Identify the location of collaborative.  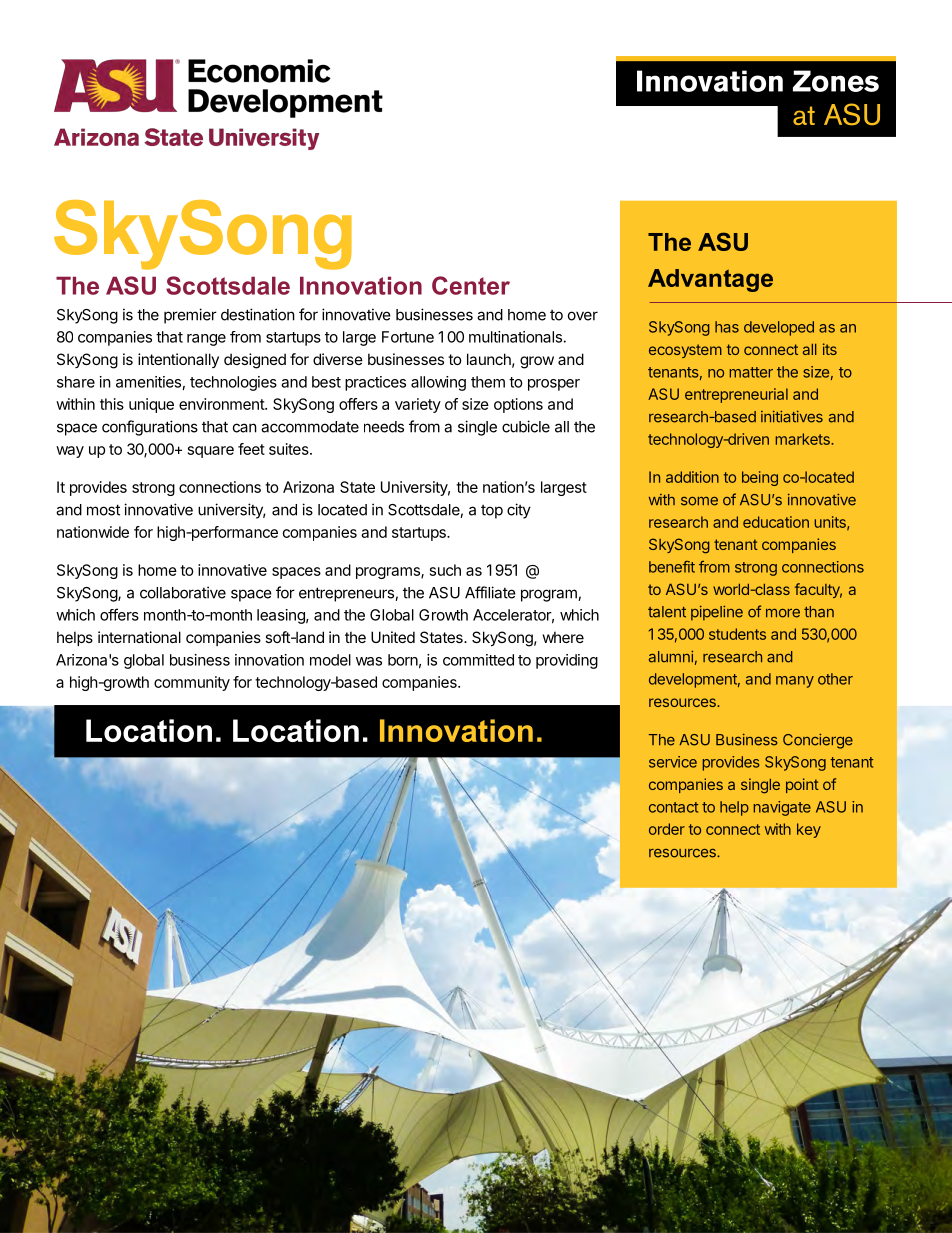
(183, 592).
